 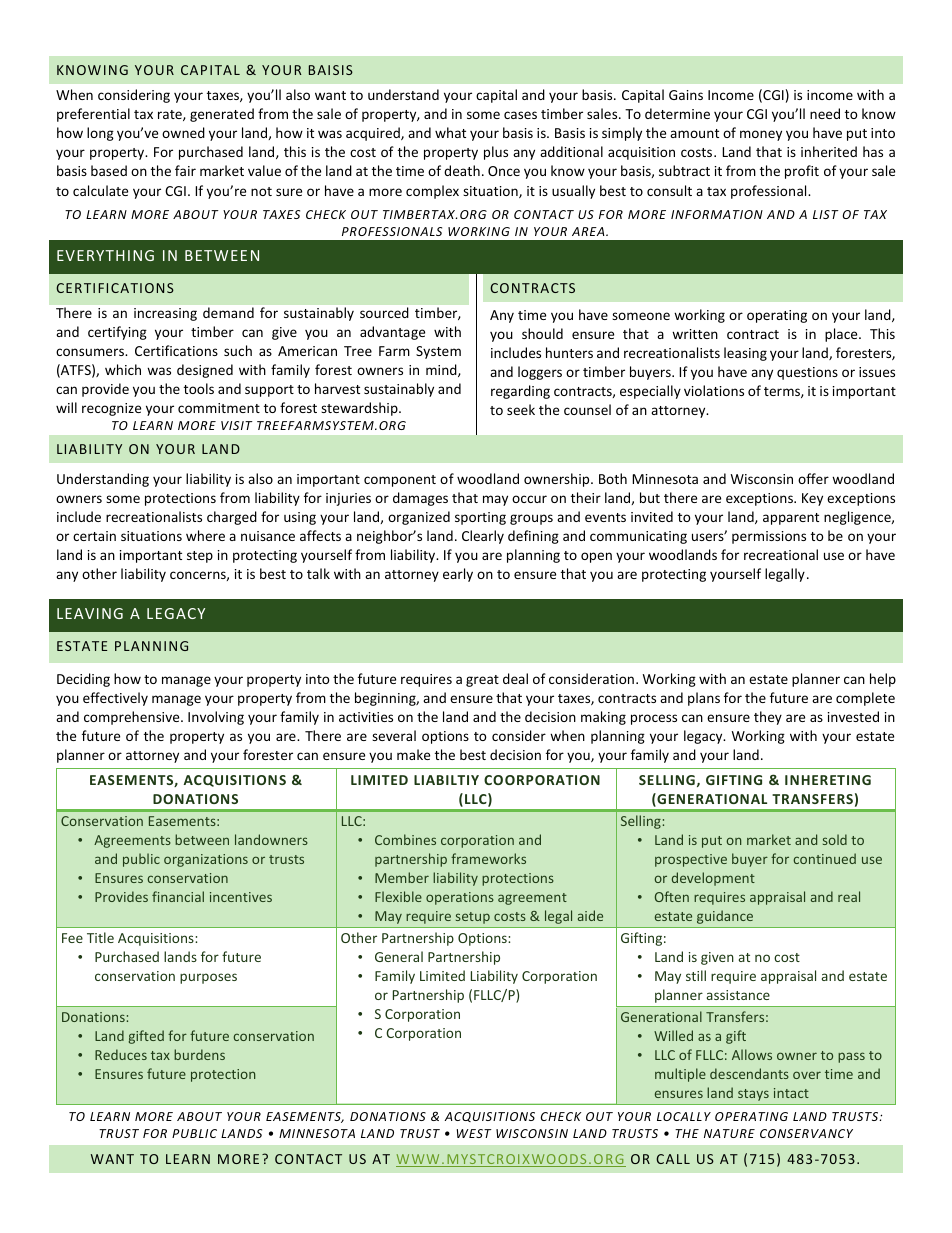 What do you see at coordinates (791, 1093) in the image?
I see `intact` at bounding box center [791, 1093].
